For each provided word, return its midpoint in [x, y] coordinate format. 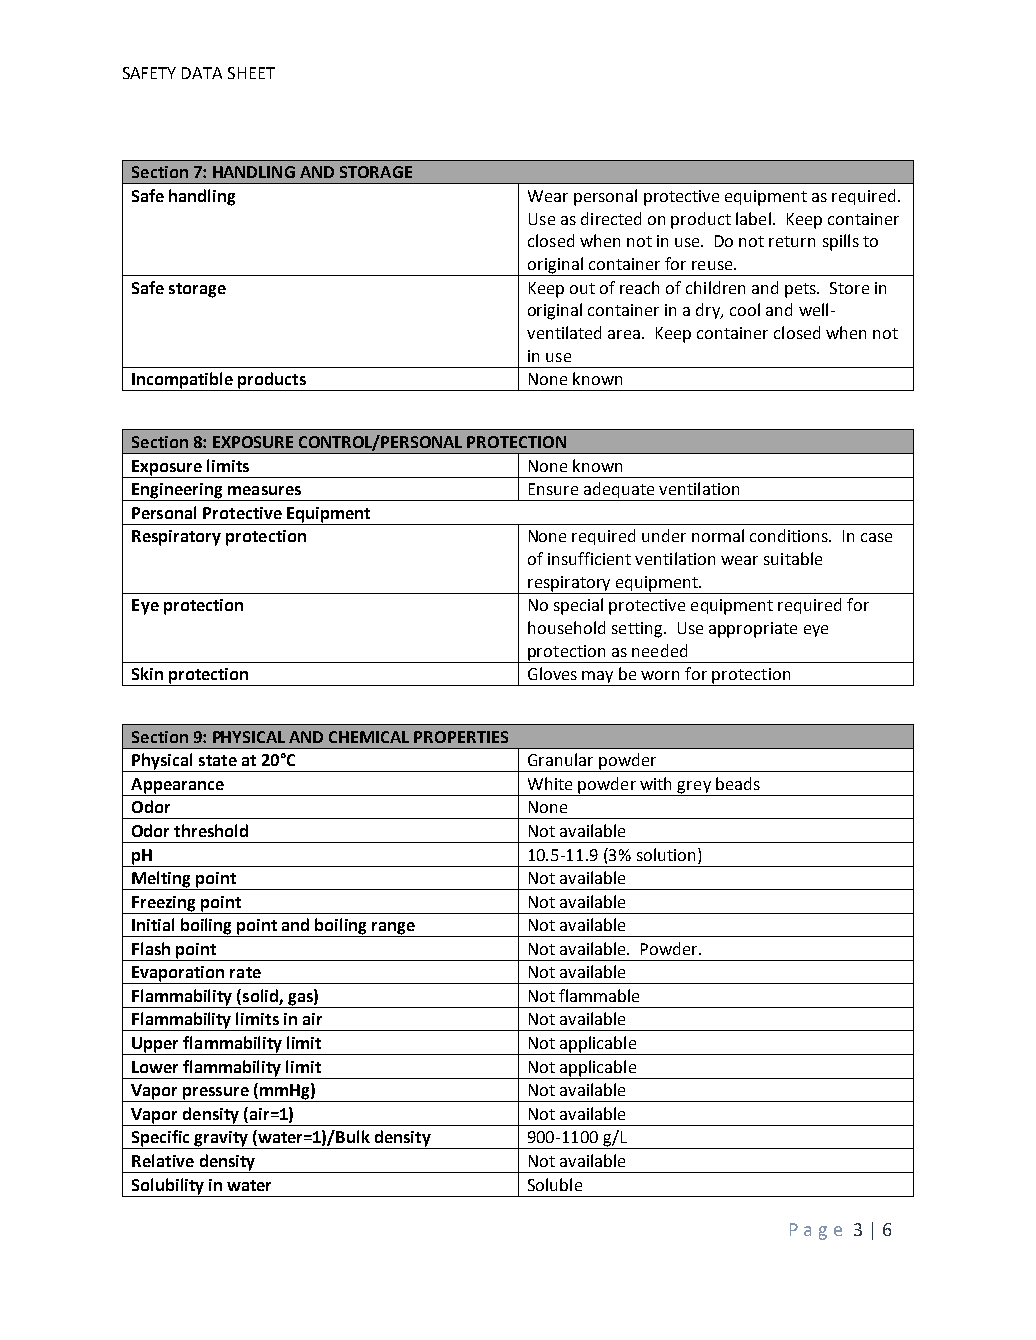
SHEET [251, 73]
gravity [221, 1140]
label [753, 218]
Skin [147, 673]
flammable [599, 995]
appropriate [753, 630]
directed [611, 218]
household [566, 627]
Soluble [555, 1184]
